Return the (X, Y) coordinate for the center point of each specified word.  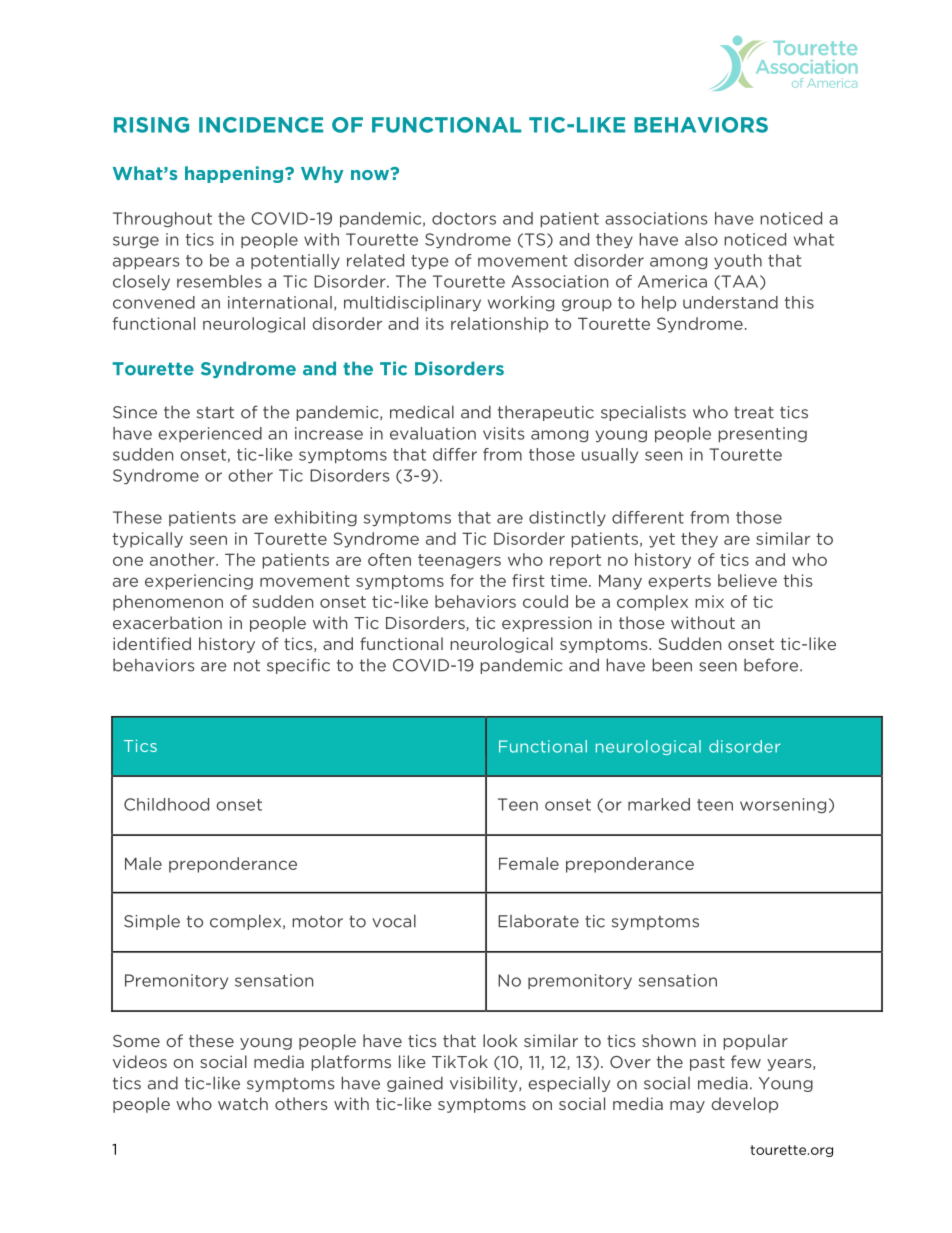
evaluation (433, 433)
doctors (464, 218)
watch (243, 1103)
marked (659, 804)
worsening (783, 806)
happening (235, 174)
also (701, 239)
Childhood (166, 804)
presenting (762, 435)
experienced (210, 434)
